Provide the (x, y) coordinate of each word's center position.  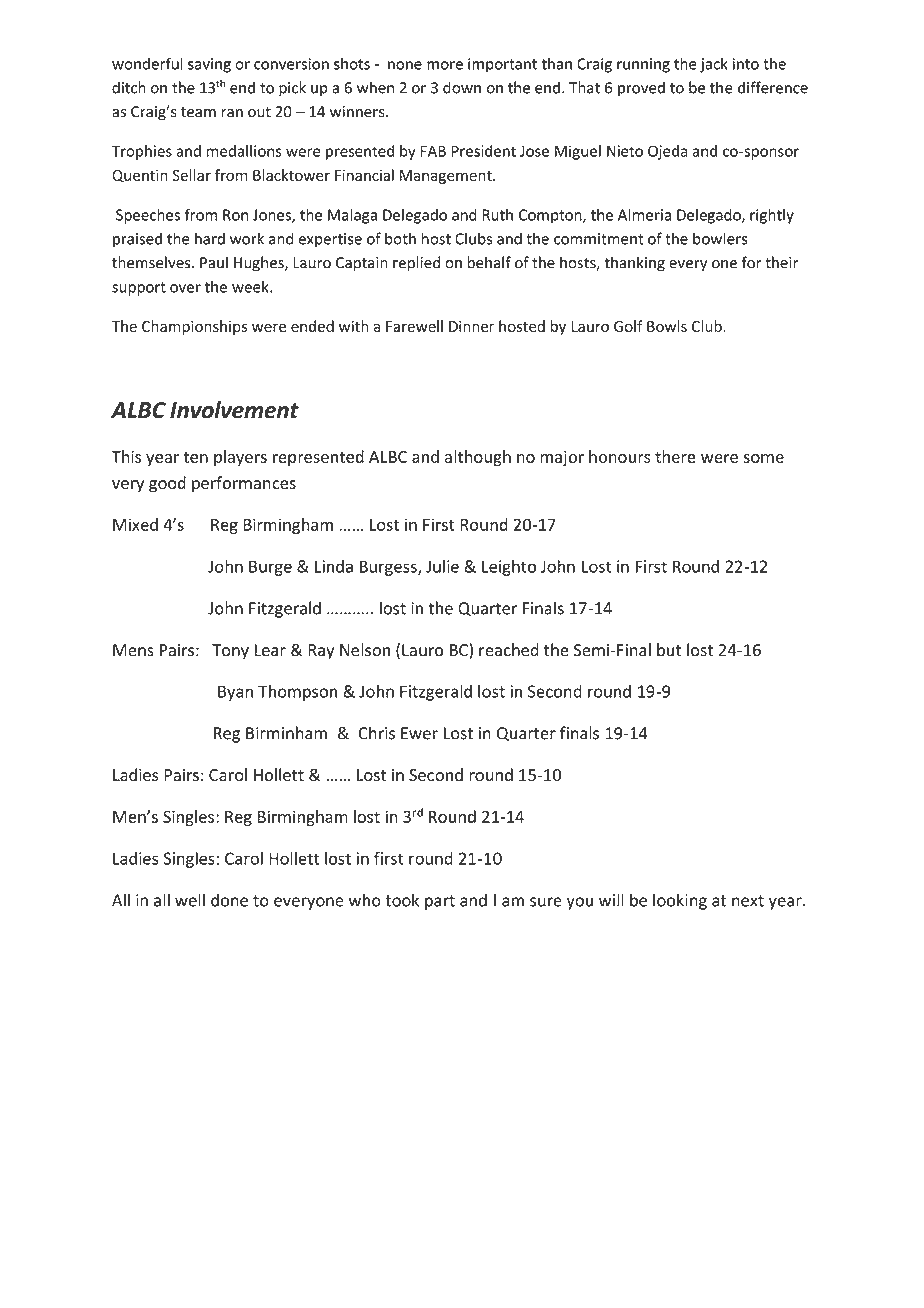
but (669, 650)
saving (209, 65)
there (675, 456)
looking (680, 901)
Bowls (667, 326)
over (185, 288)
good (167, 484)
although (478, 458)
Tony (230, 652)
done (229, 900)
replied (416, 264)
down (462, 87)
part (440, 902)
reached (509, 650)
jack (714, 65)
